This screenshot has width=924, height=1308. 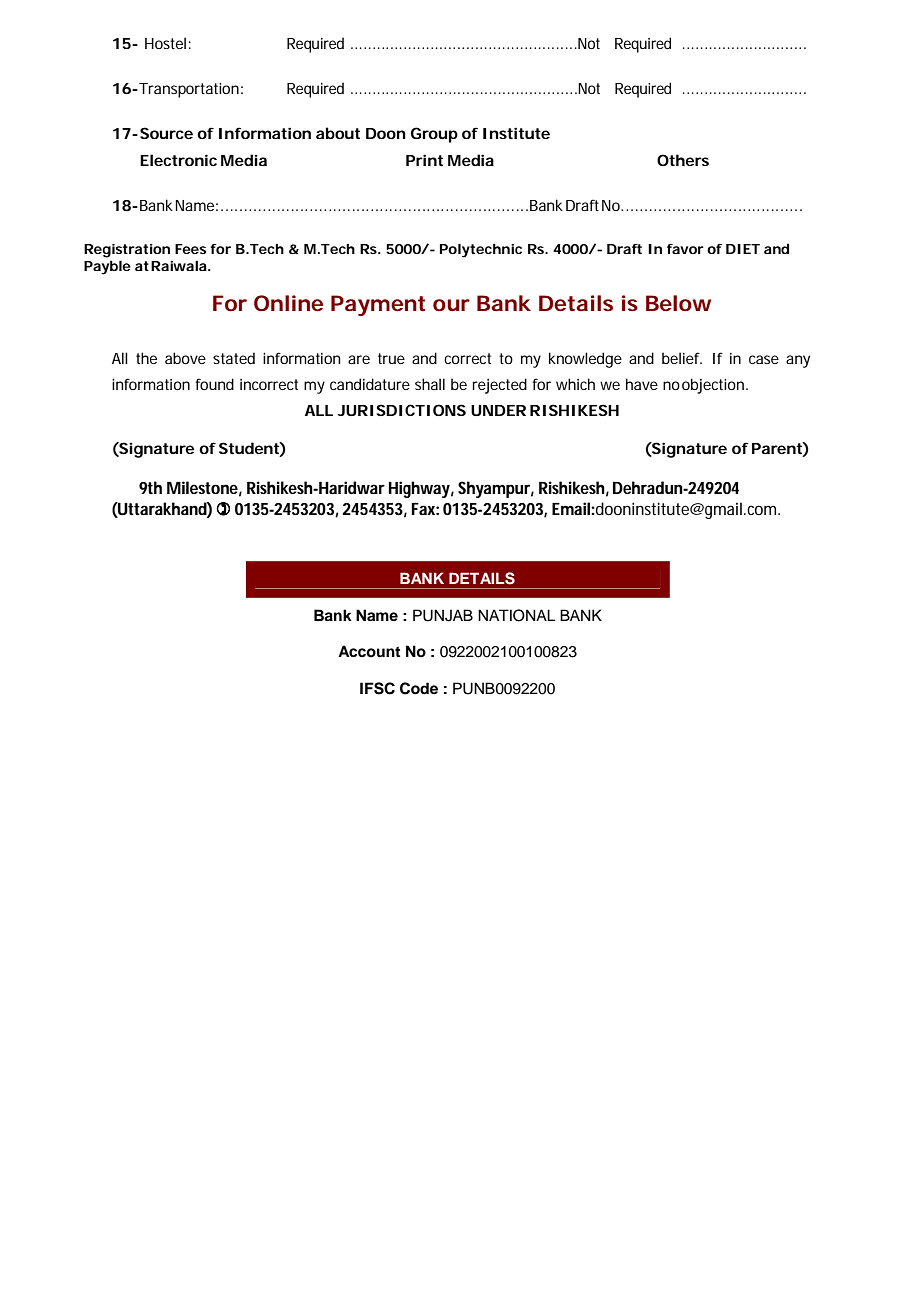 What do you see at coordinates (498, 410) in the screenshot?
I see `UNDER` at bounding box center [498, 410].
